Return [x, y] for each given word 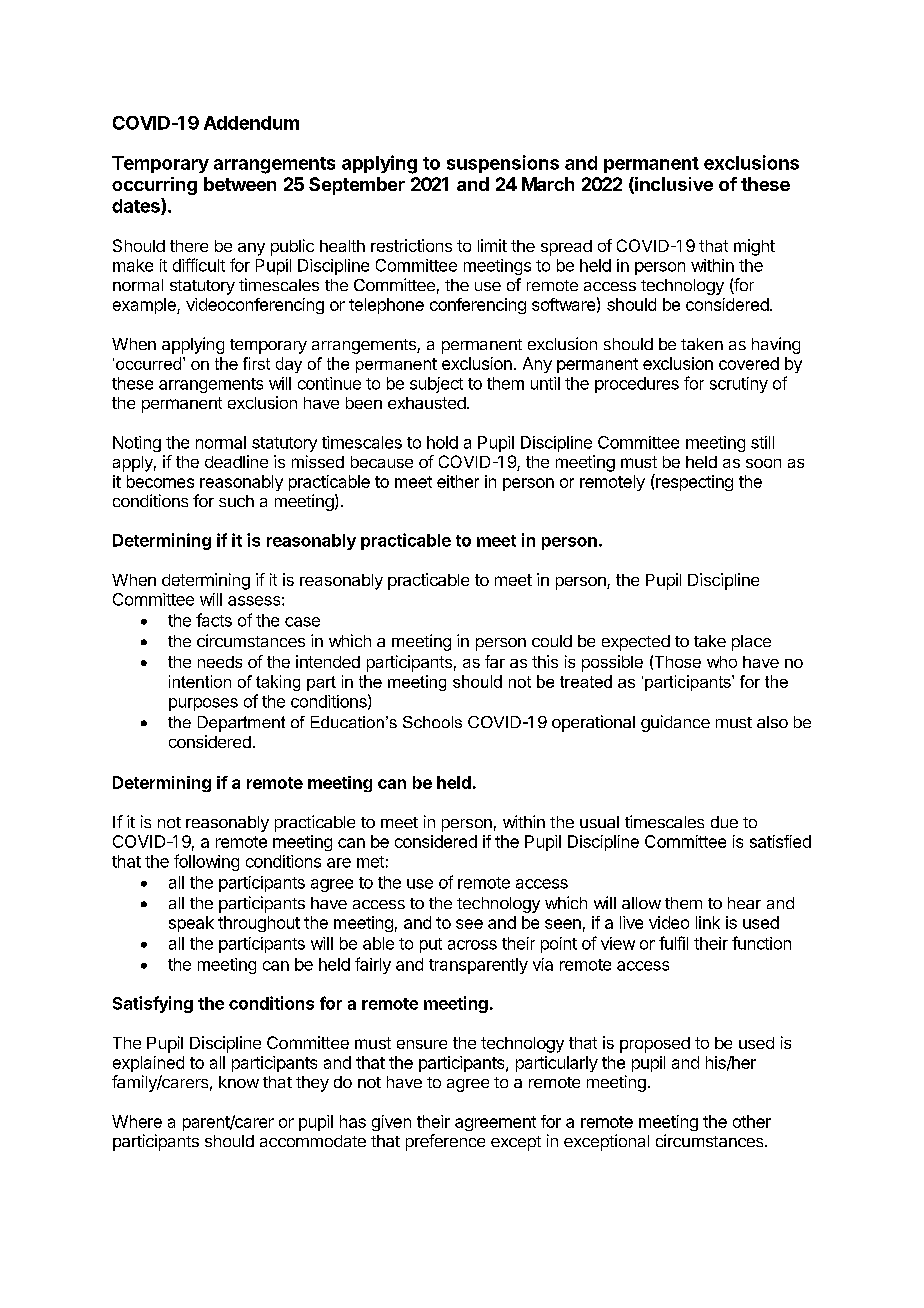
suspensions [503, 164]
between [240, 184]
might [754, 247]
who [722, 662]
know [239, 1082]
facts [214, 620]
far [495, 661]
